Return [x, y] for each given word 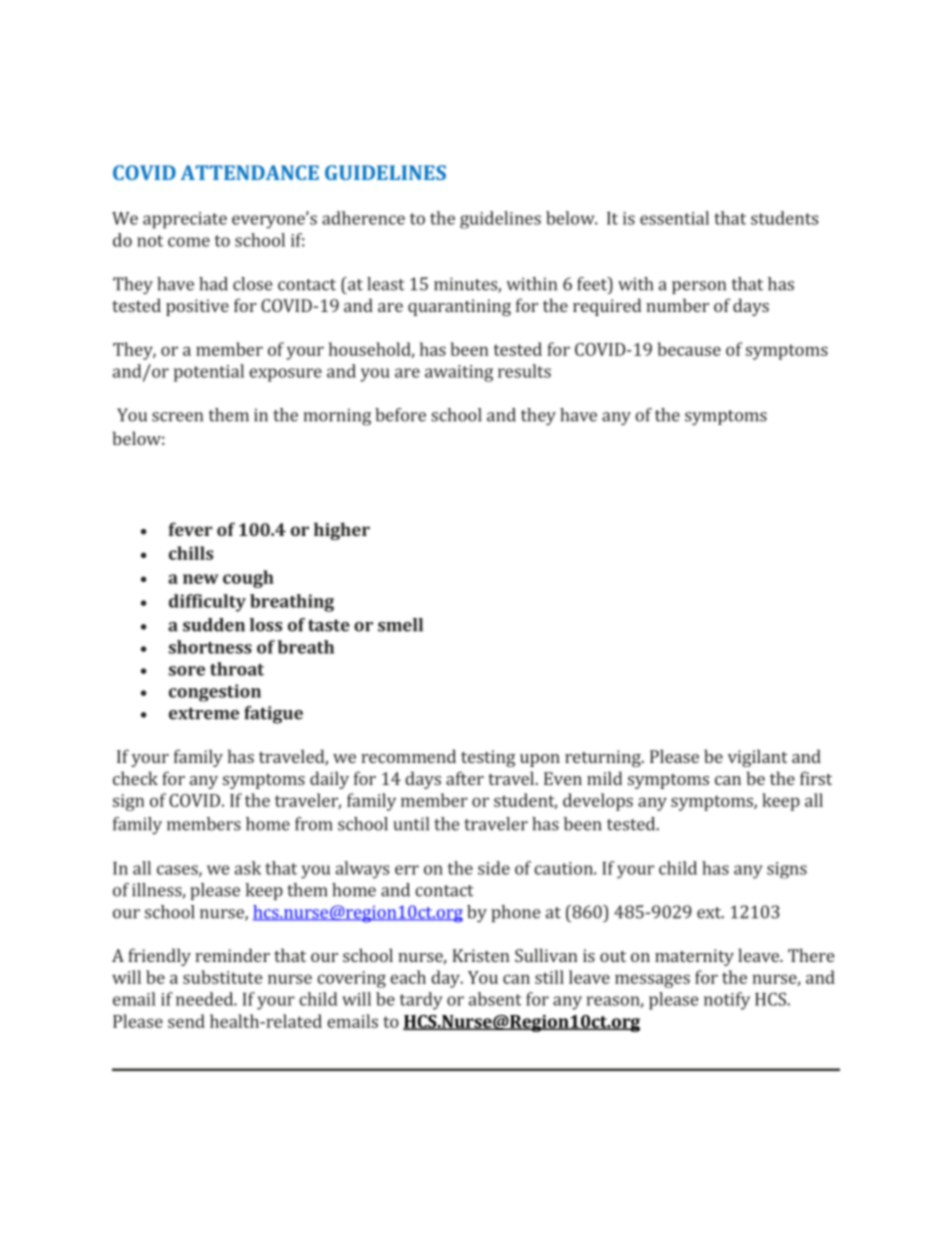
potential [209, 373]
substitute [222, 977]
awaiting [459, 373]
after [465, 778]
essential [674, 218]
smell [400, 625]
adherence [363, 218]
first [816, 778]
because [689, 349]
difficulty [207, 603]
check [135, 778]
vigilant [758, 758]
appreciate [185, 220]
